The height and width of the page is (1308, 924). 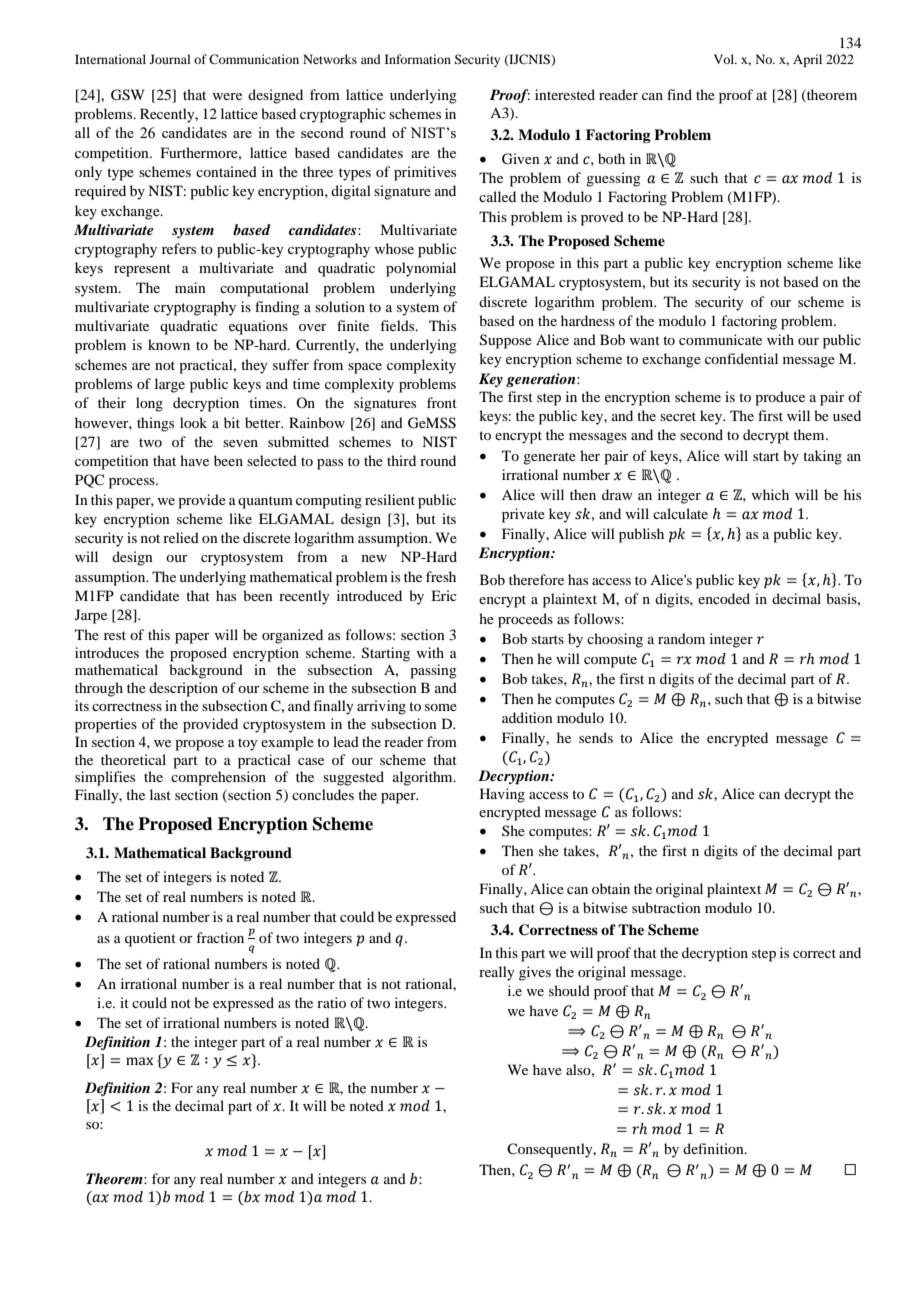 I want to click on Vol, so click(x=725, y=59).
